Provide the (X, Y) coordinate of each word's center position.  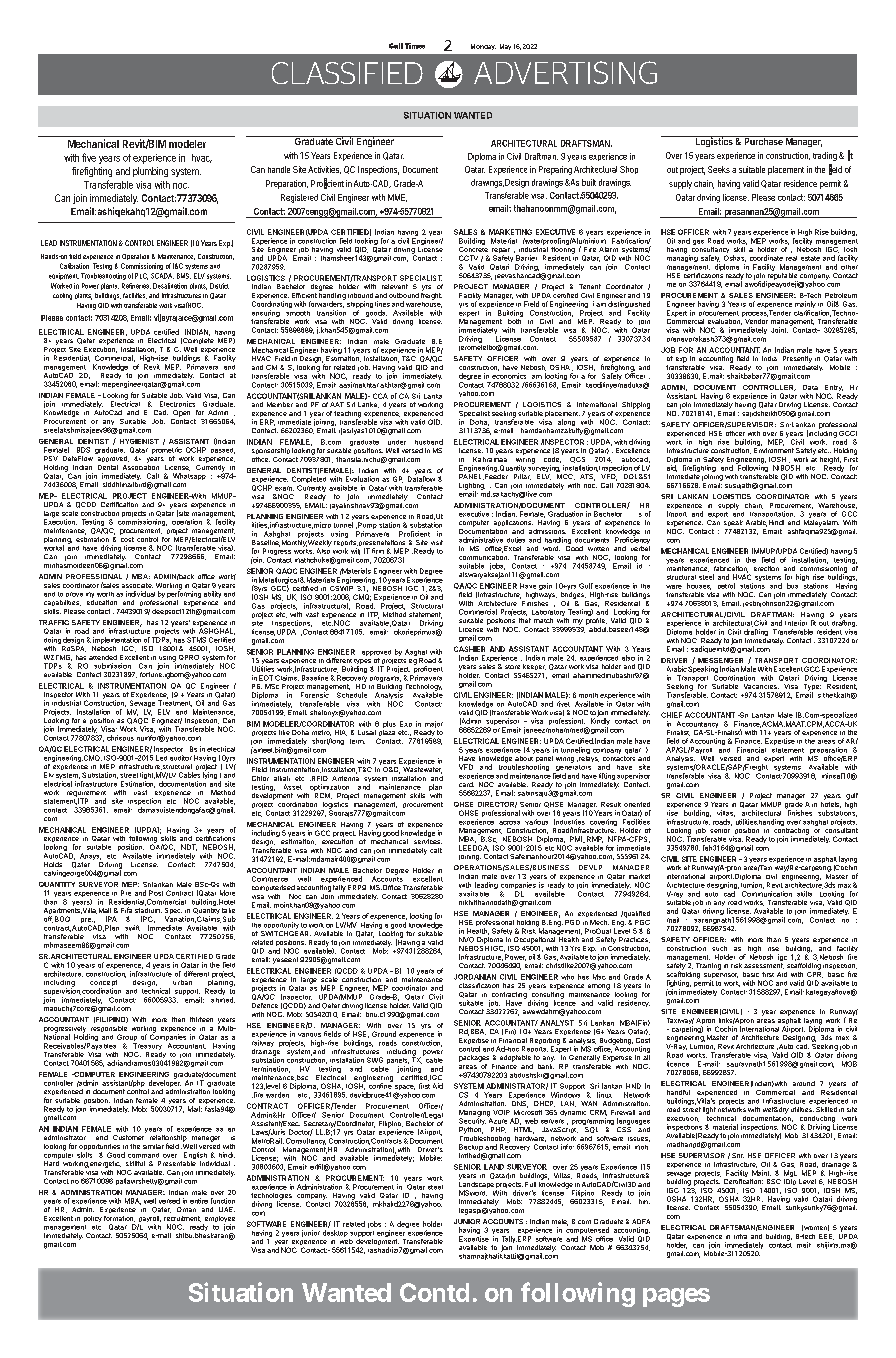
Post (156, 893)
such (719, 948)
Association (141, 466)
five (89, 157)
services (428, 841)
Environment (774, 450)
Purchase (763, 140)
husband (429, 442)
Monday (483, 47)
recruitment (182, 1219)
